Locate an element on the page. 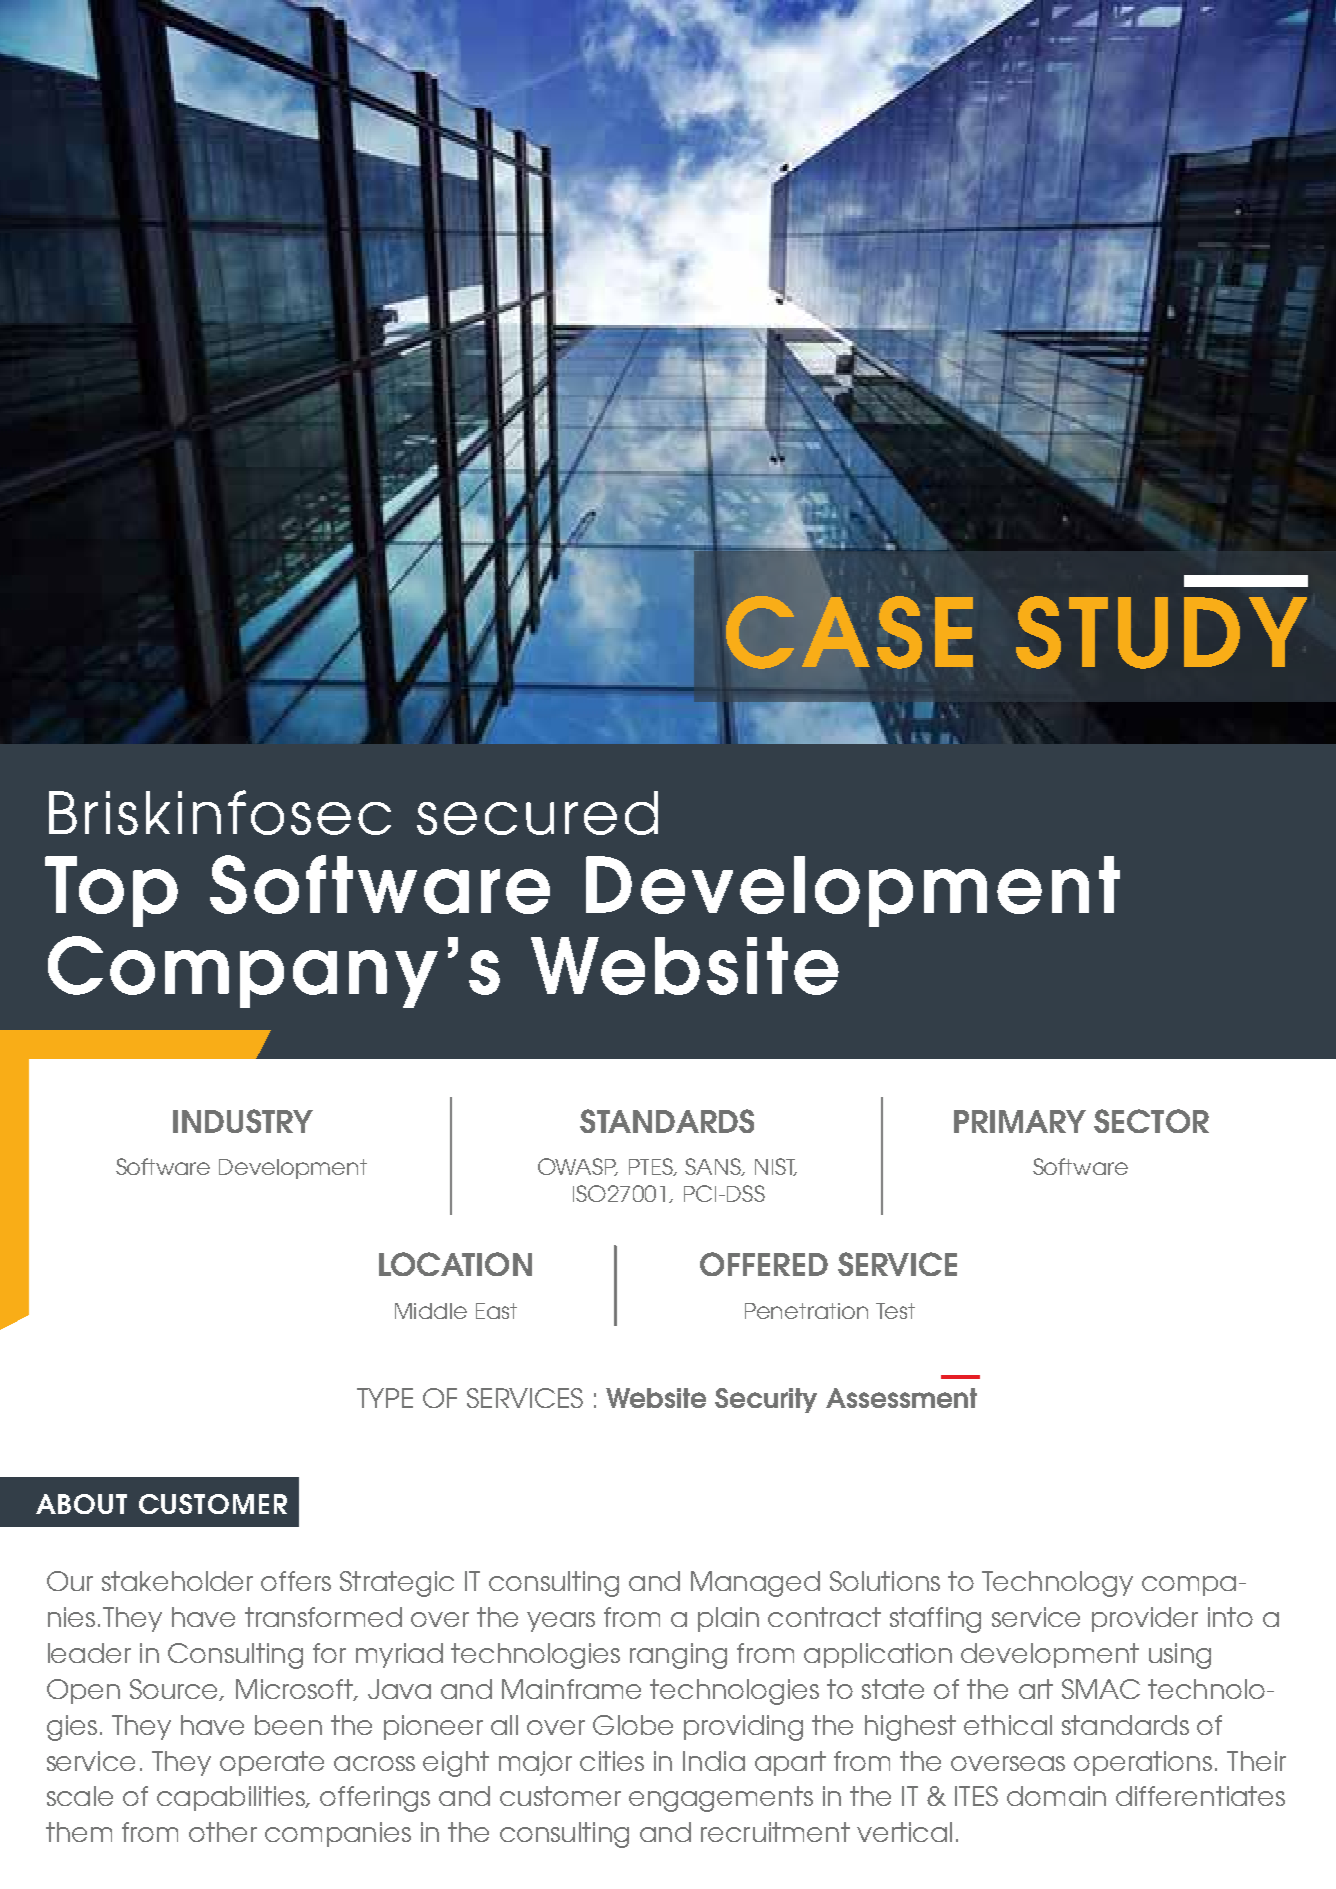 The image size is (1336, 1889). domain is located at coordinates (1056, 1796).
